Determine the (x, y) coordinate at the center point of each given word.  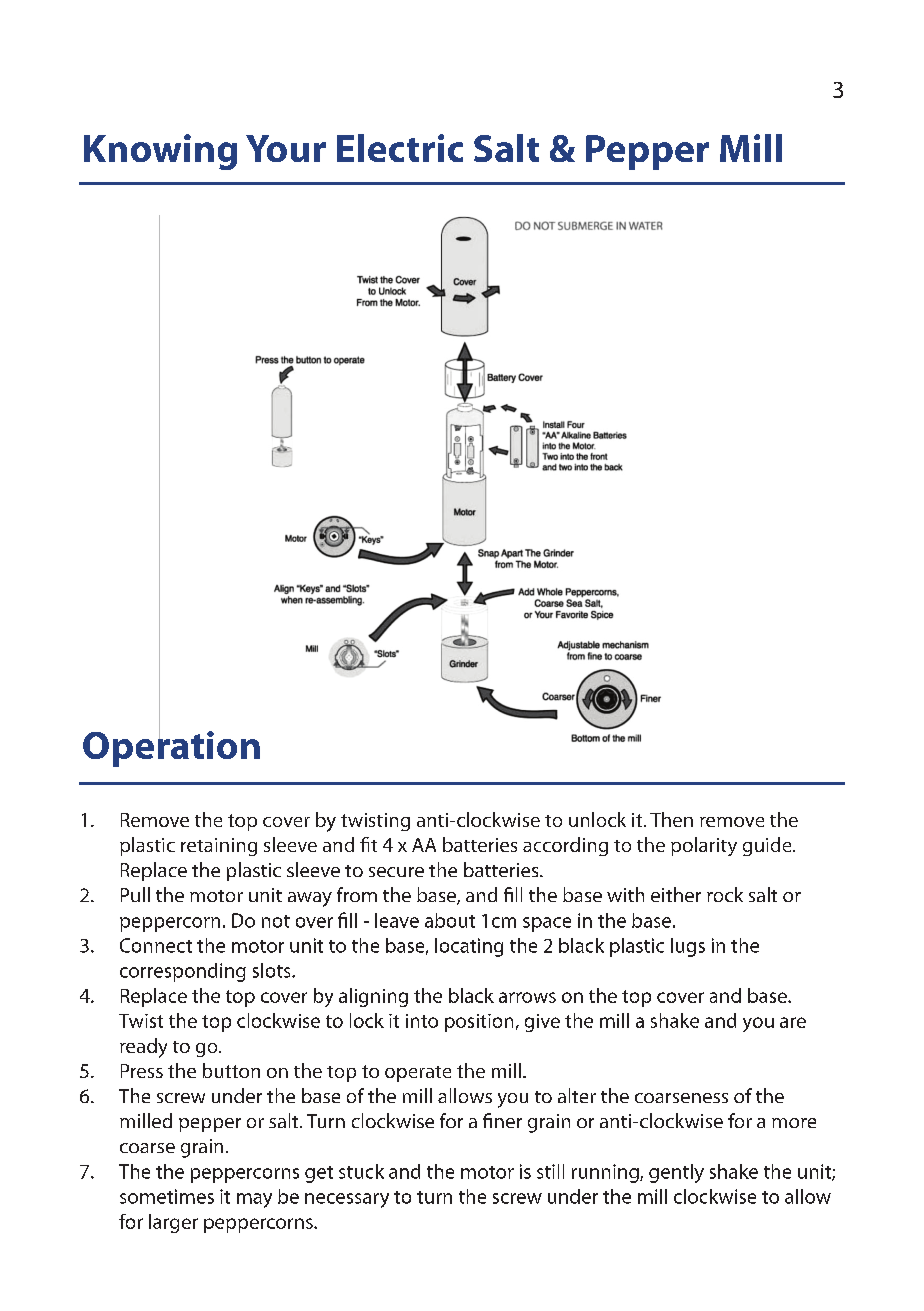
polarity (704, 846)
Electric (400, 148)
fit (368, 844)
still (550, 1171)
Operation (171, 747)
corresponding (183, 972)
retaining (219, 847)
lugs (688, 947)
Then (671, 819)
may (254, 1200)
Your (286, 148)
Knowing (160, 152)
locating (469, 947)
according (565, 846)
